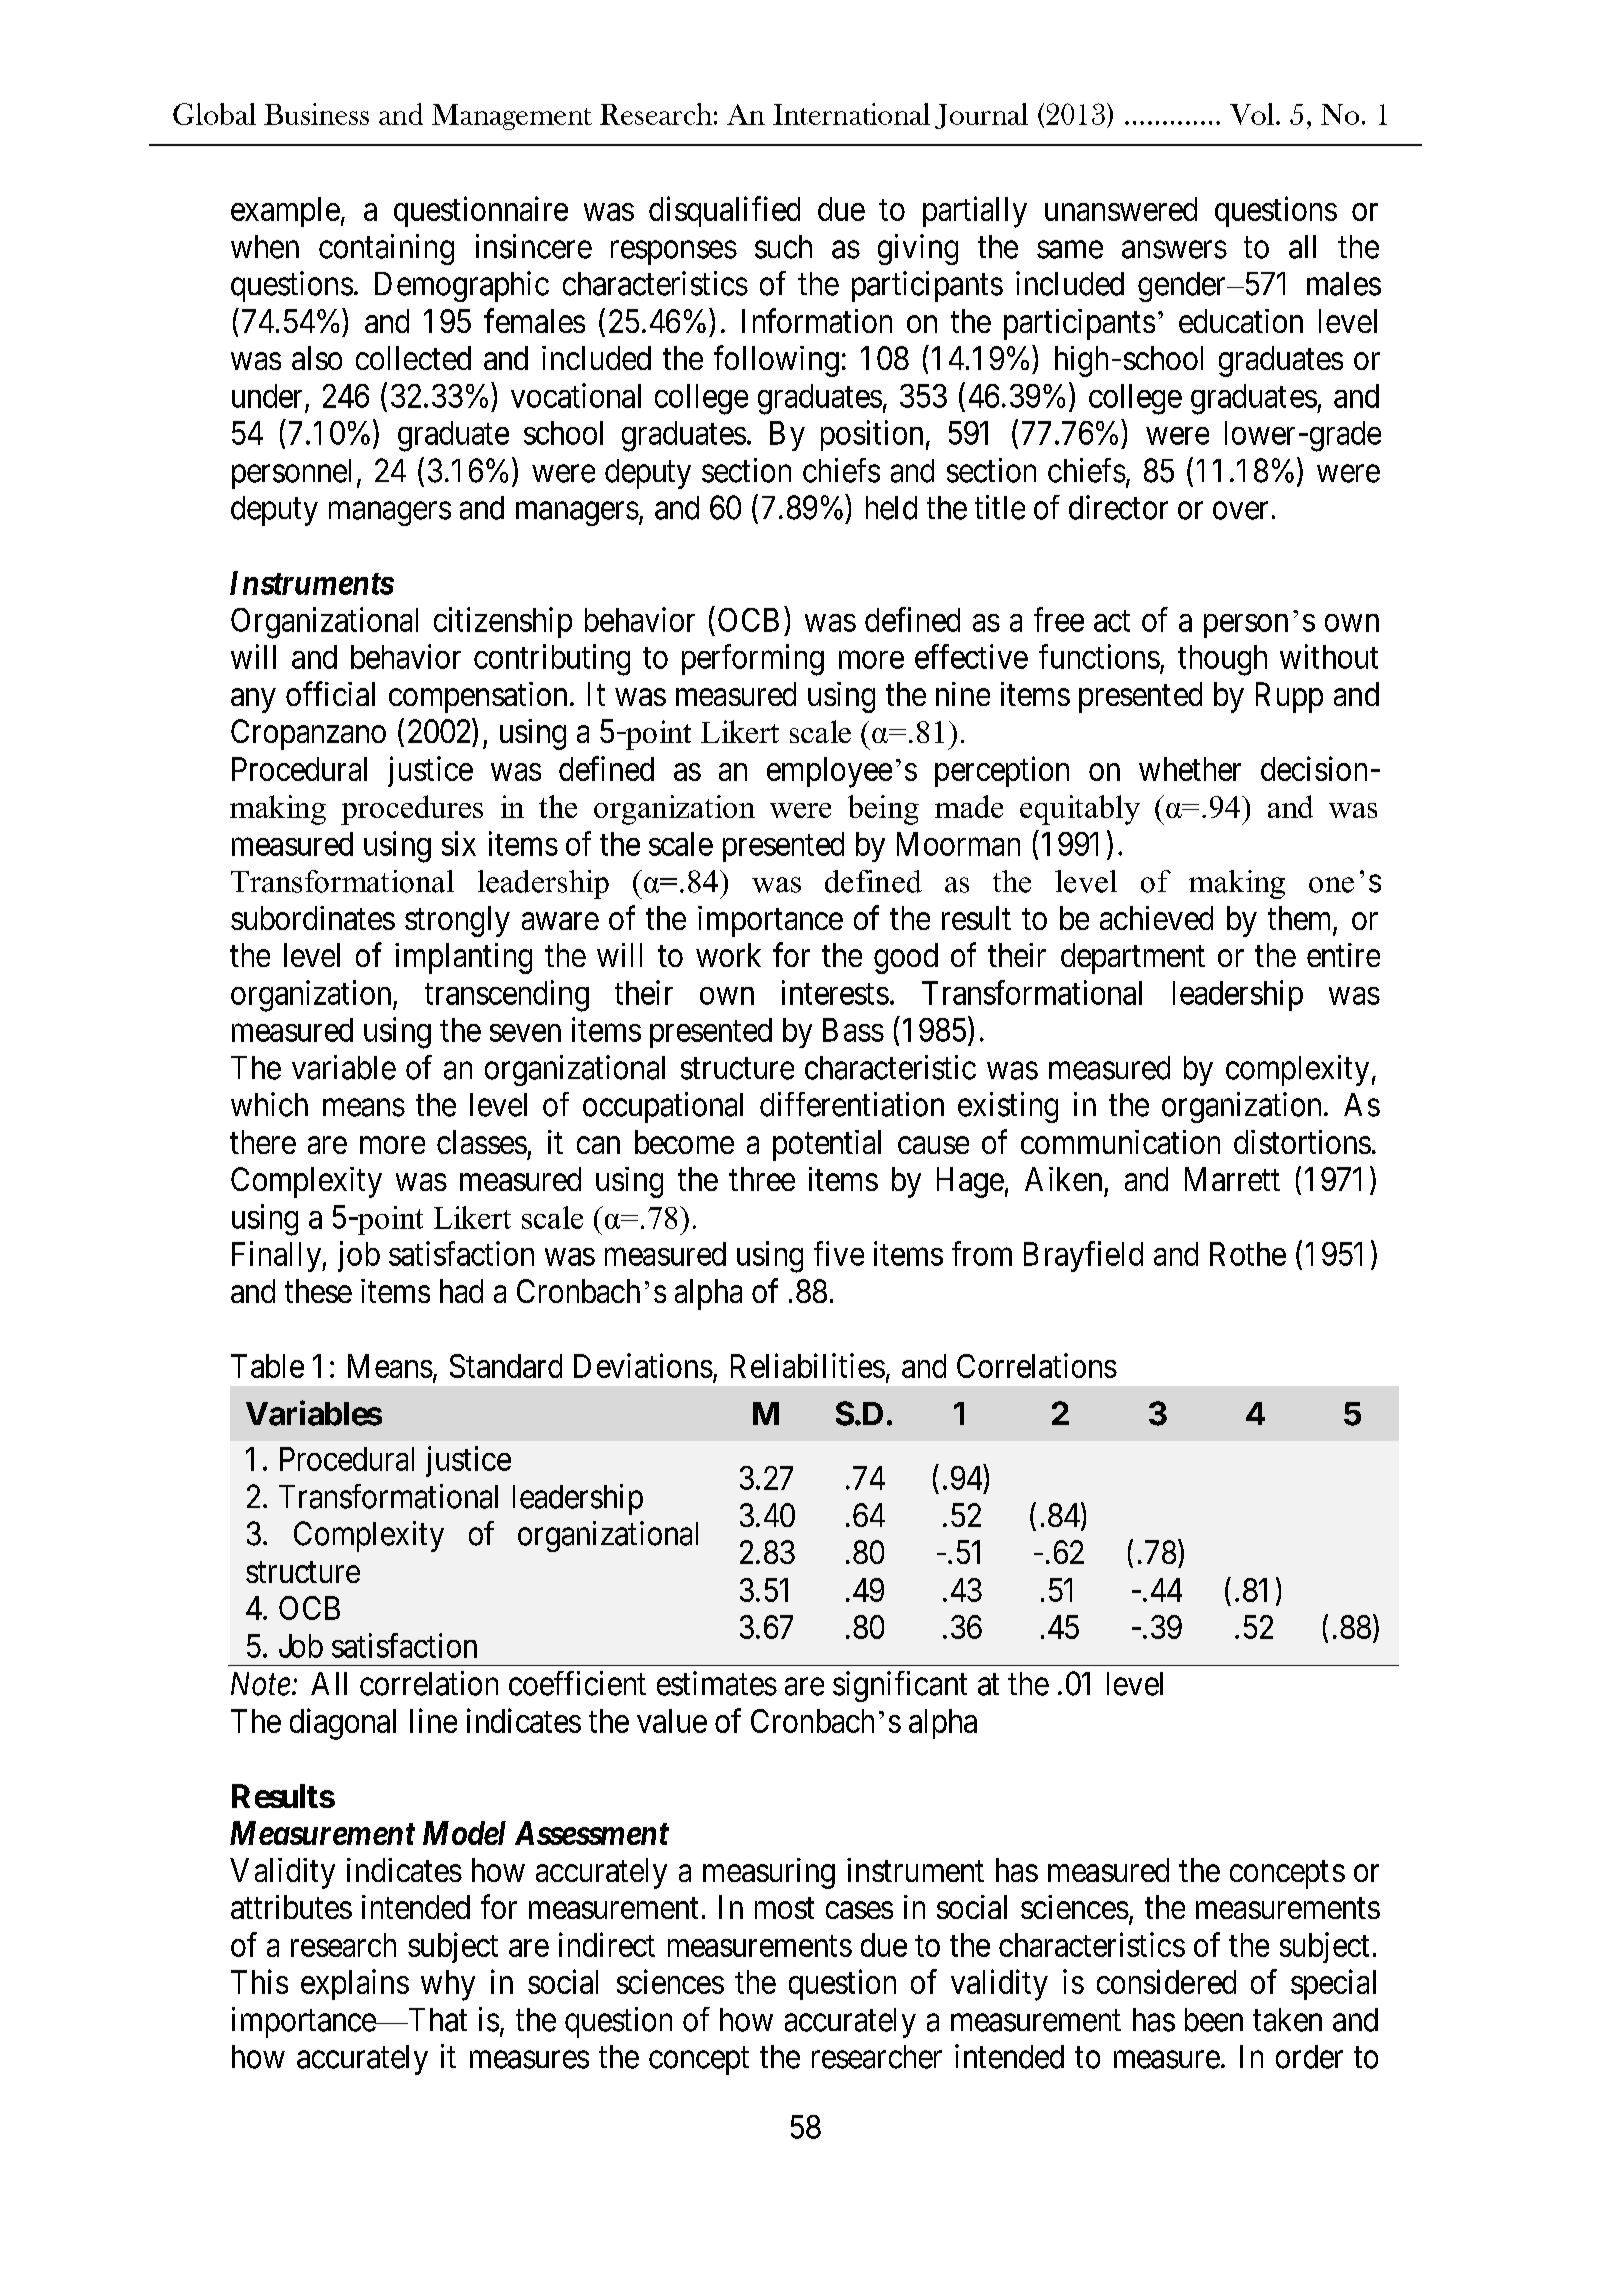  I want to click on disqualified, so click(724, 211).
